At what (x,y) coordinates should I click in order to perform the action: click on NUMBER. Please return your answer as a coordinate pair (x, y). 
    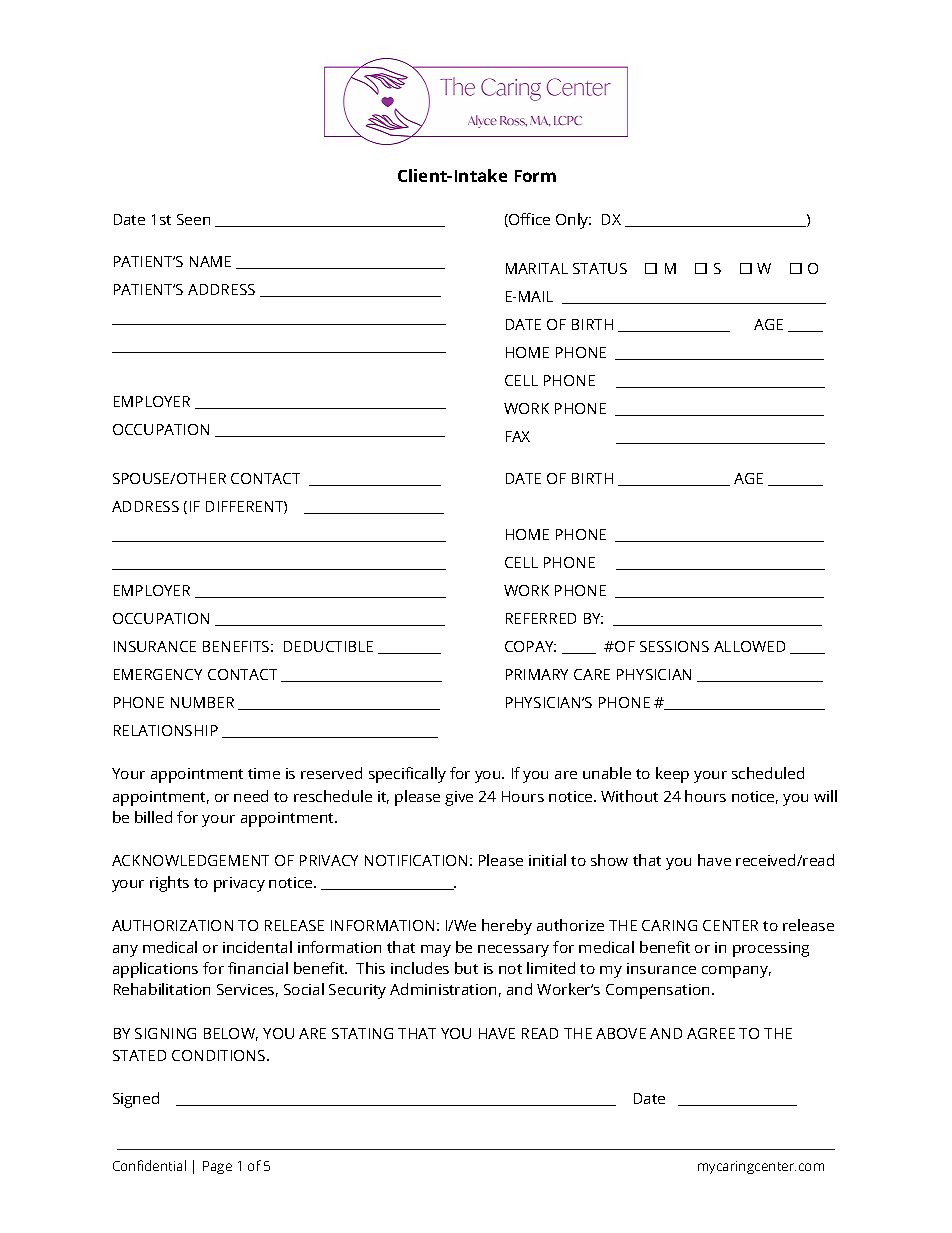
    Looking at the image, I should click on (202, 702).
